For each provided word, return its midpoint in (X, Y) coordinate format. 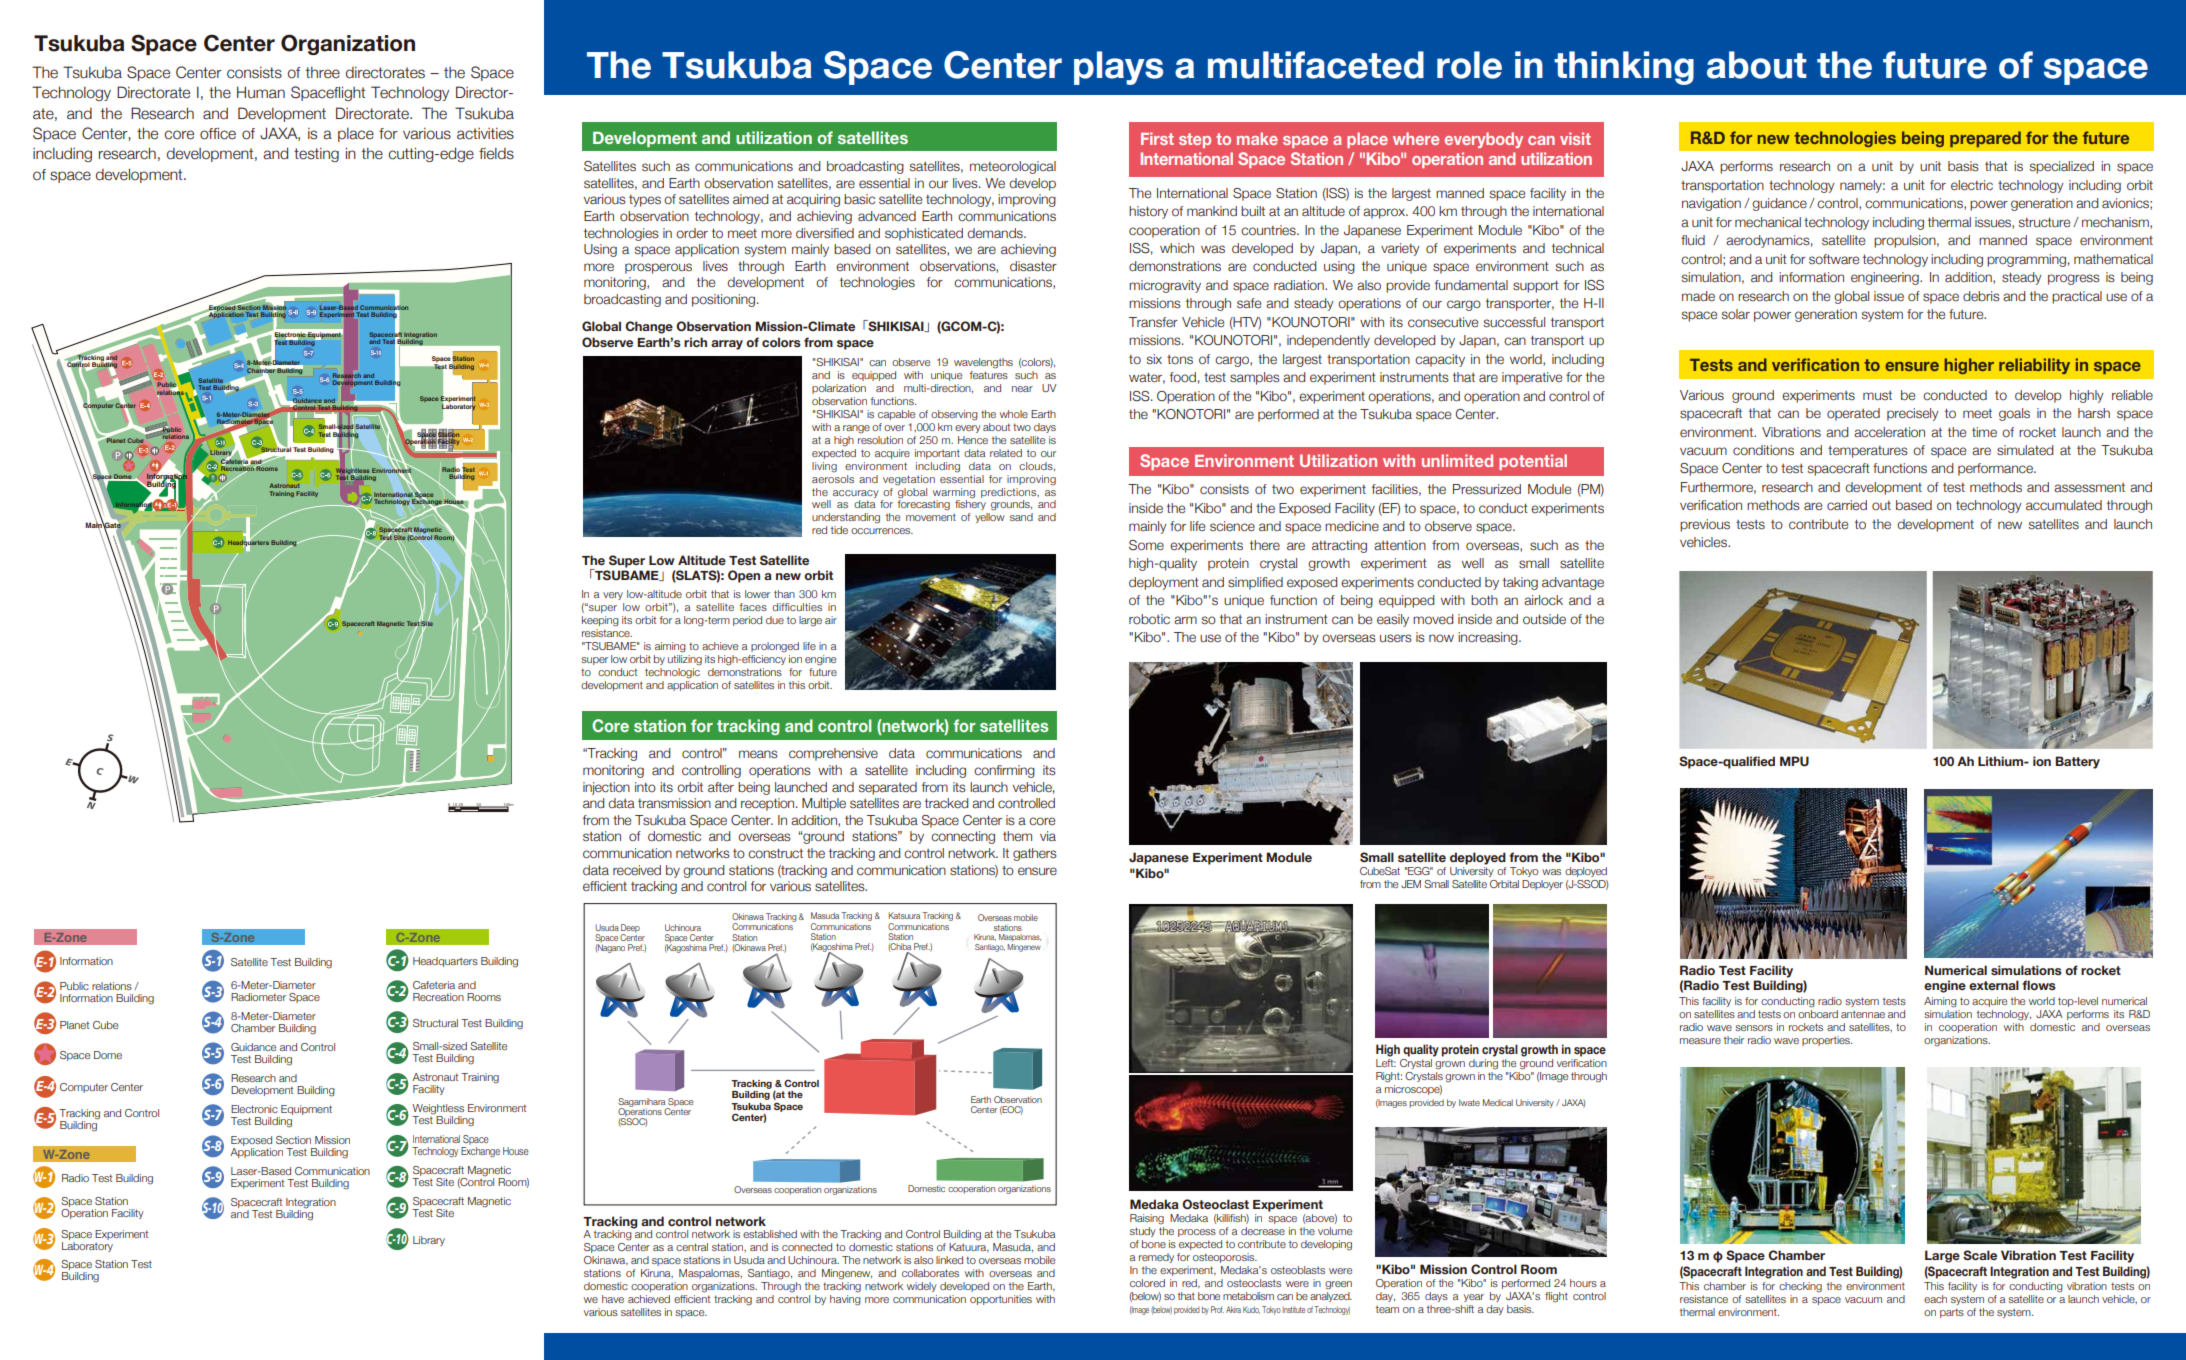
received (637, 870)
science (1232, 526)
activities (485, 133)
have (613, 1299)
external (1994, 985)
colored (1147, 1283)
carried (1847, 505)
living (824, 467)
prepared (1985, 139)
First (1157, 138)
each (1935, 1299)
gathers (1035, 854)
